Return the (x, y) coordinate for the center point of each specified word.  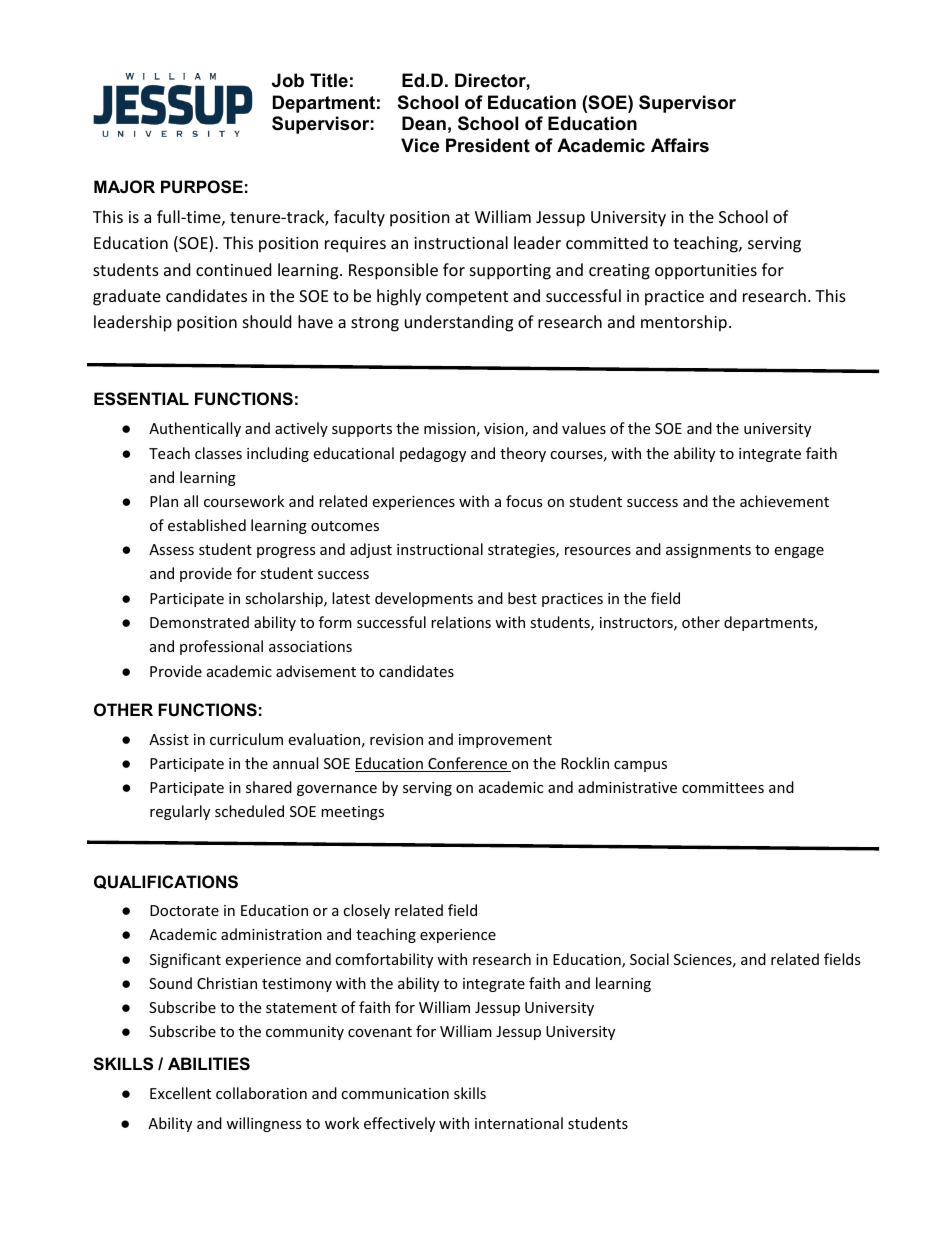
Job (288, 80)
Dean (424, 123)
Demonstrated (199, 622)
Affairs (680, 145)
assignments (708, 551)
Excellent (180, 1093)
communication (395, 1093)
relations (461, 622)
